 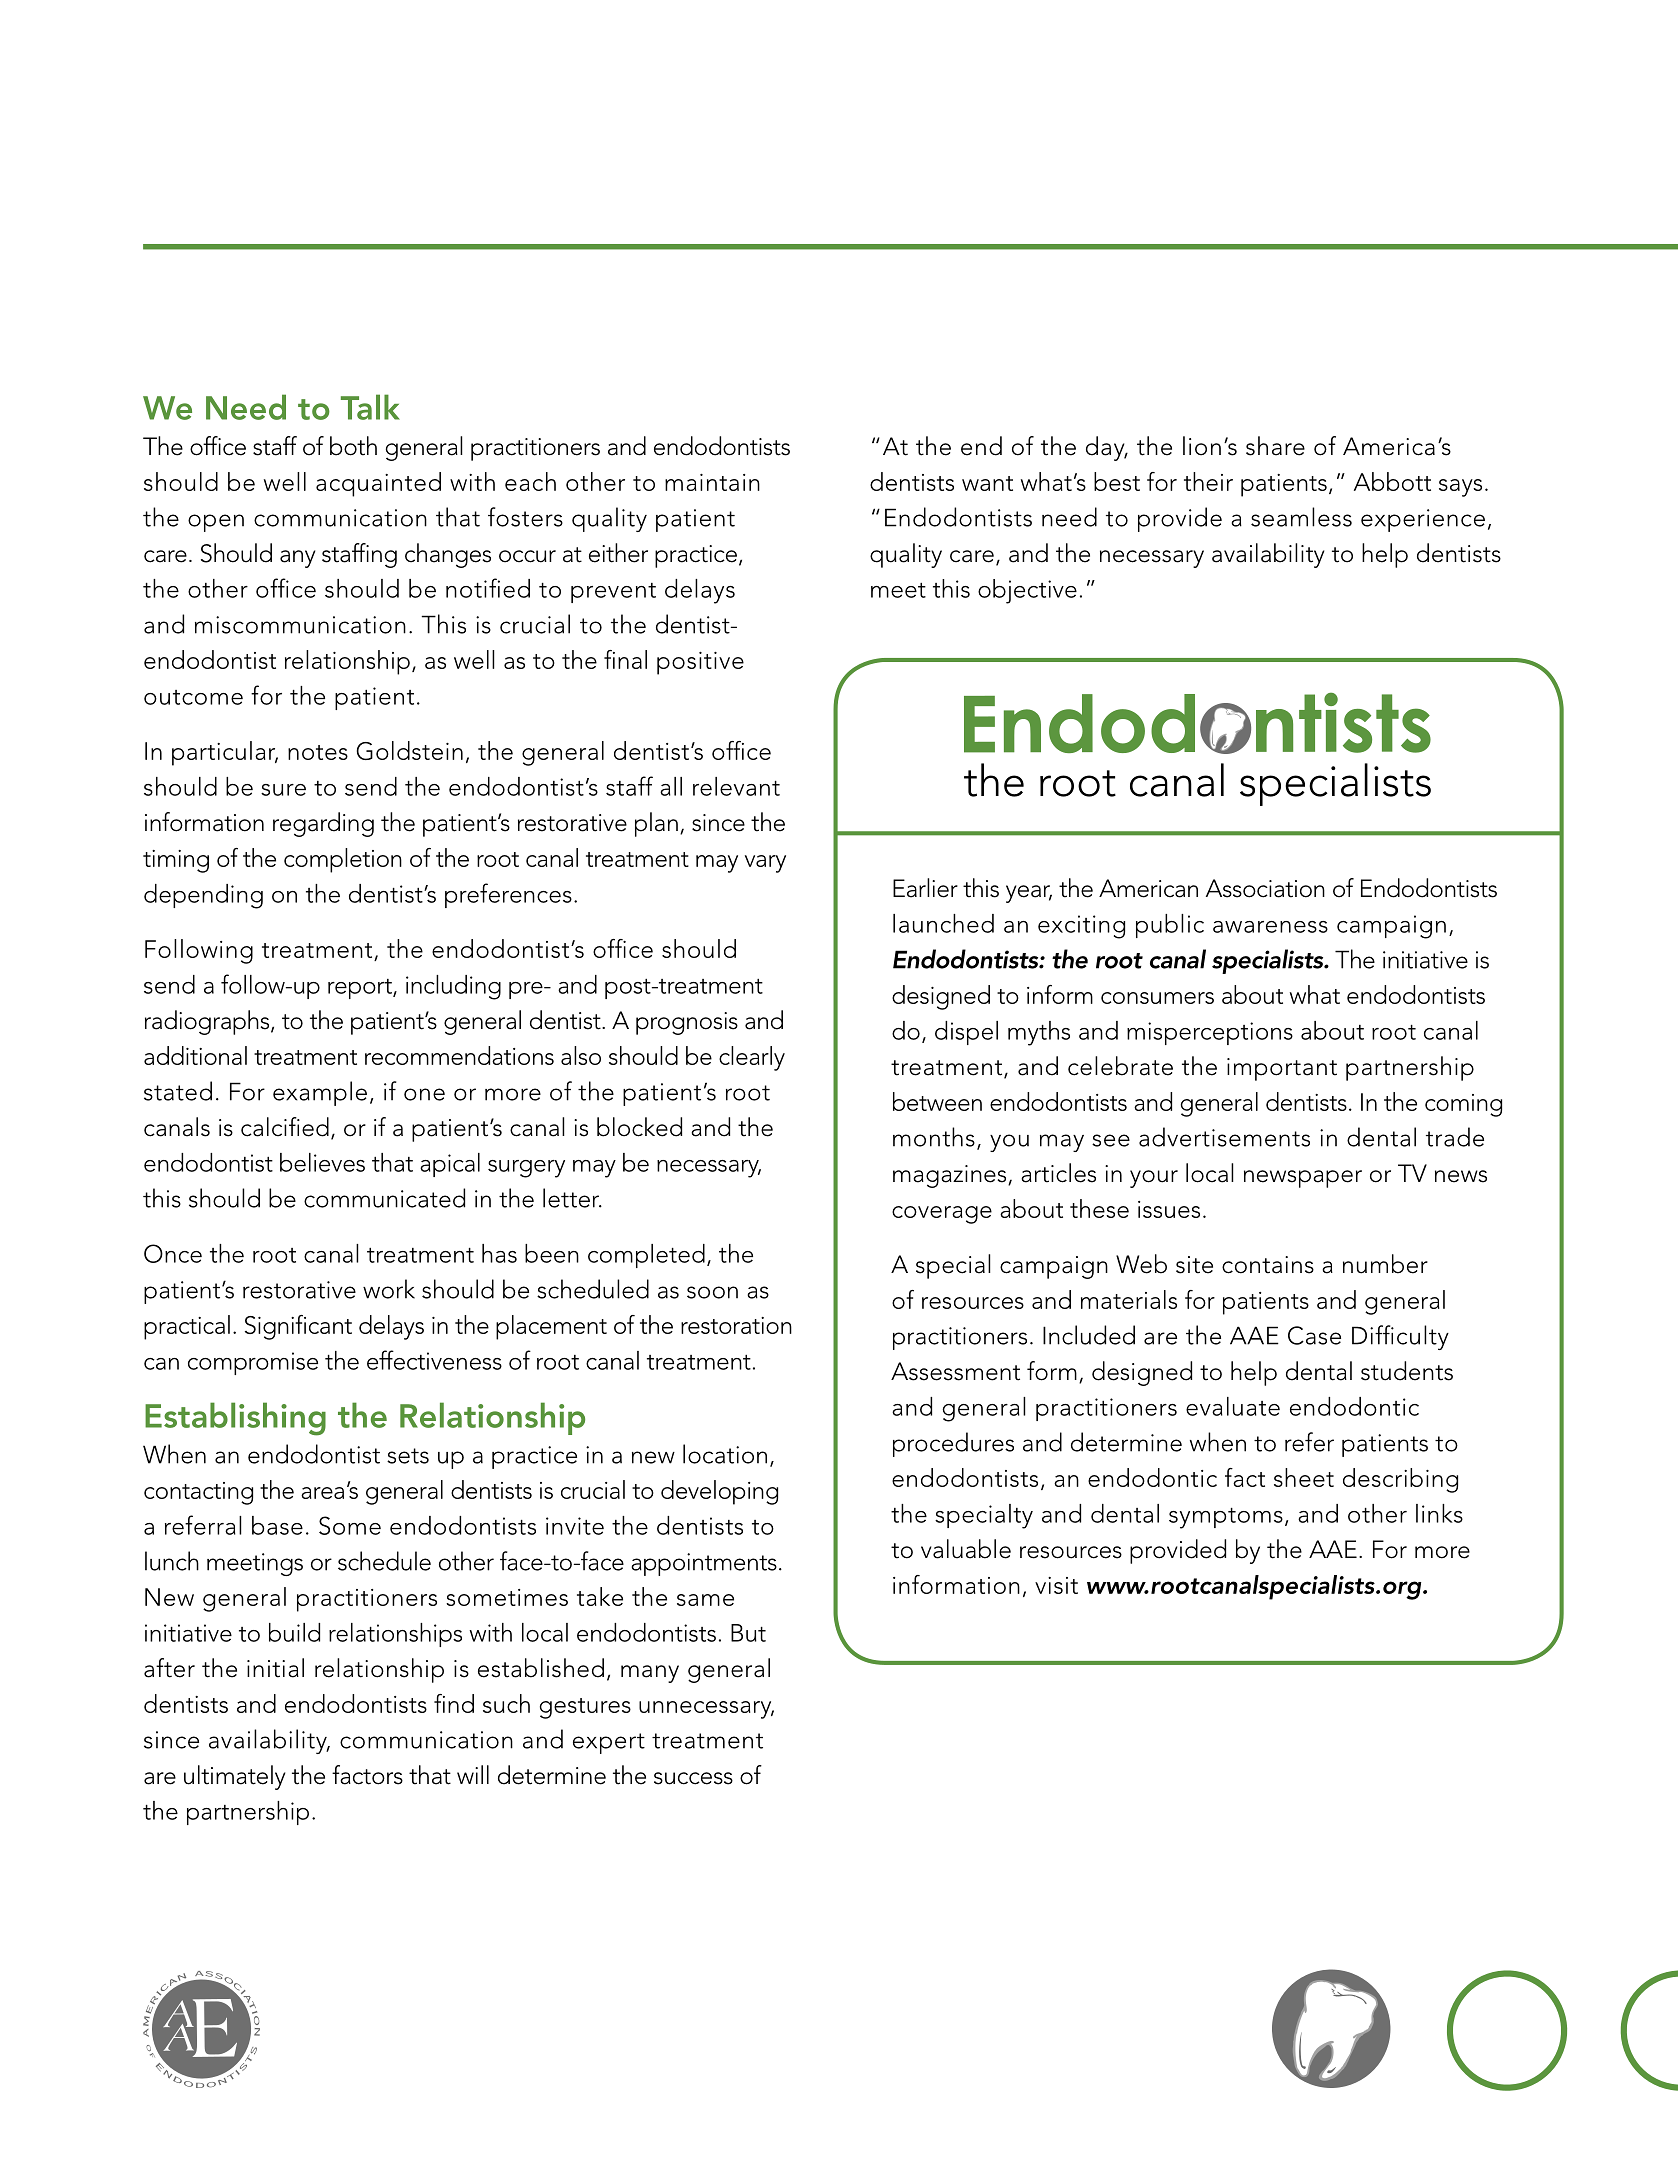 I want to click on sure, so click(x=283, y=790).
